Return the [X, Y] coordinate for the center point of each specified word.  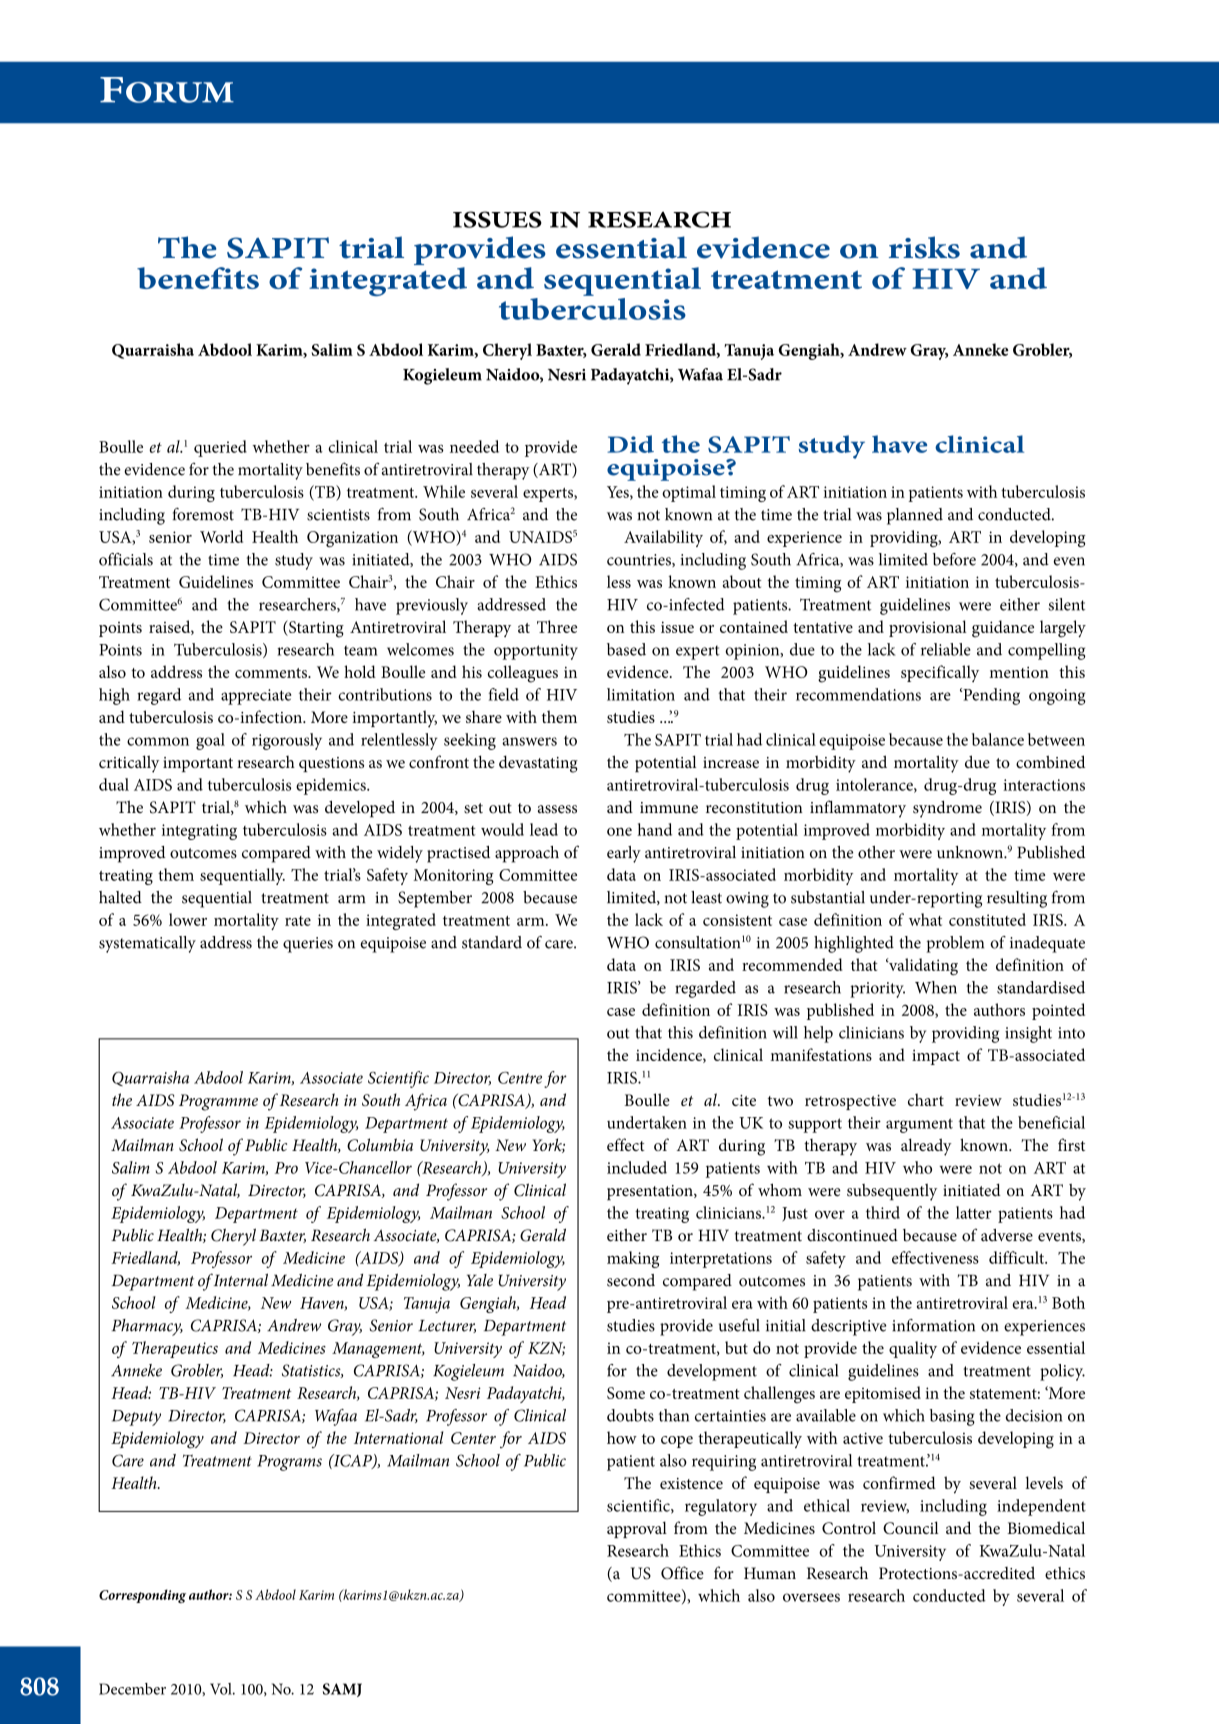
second [631, 1280]
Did [630, 444]
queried [220, 448]
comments [272, 673]
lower [188, 919]
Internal [241, 1280]
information [933, 1325]
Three [557, 626]
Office [682, 1573]
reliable [946, 649]
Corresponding [142, 1596]
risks [924, 247]
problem [955, 944]
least [706, 897]
